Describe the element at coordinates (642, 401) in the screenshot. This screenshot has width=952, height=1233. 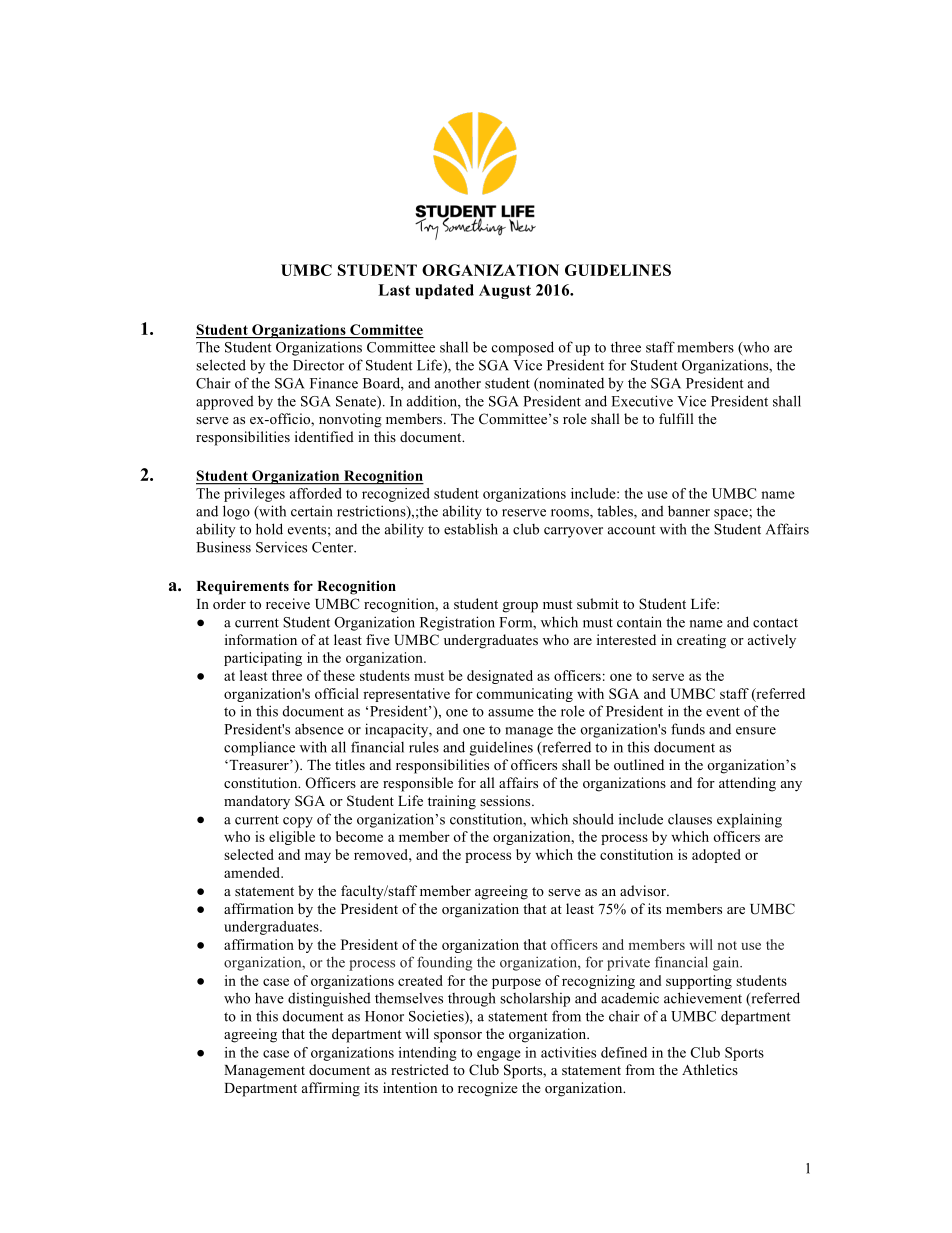
I see `Executive` at that location.
